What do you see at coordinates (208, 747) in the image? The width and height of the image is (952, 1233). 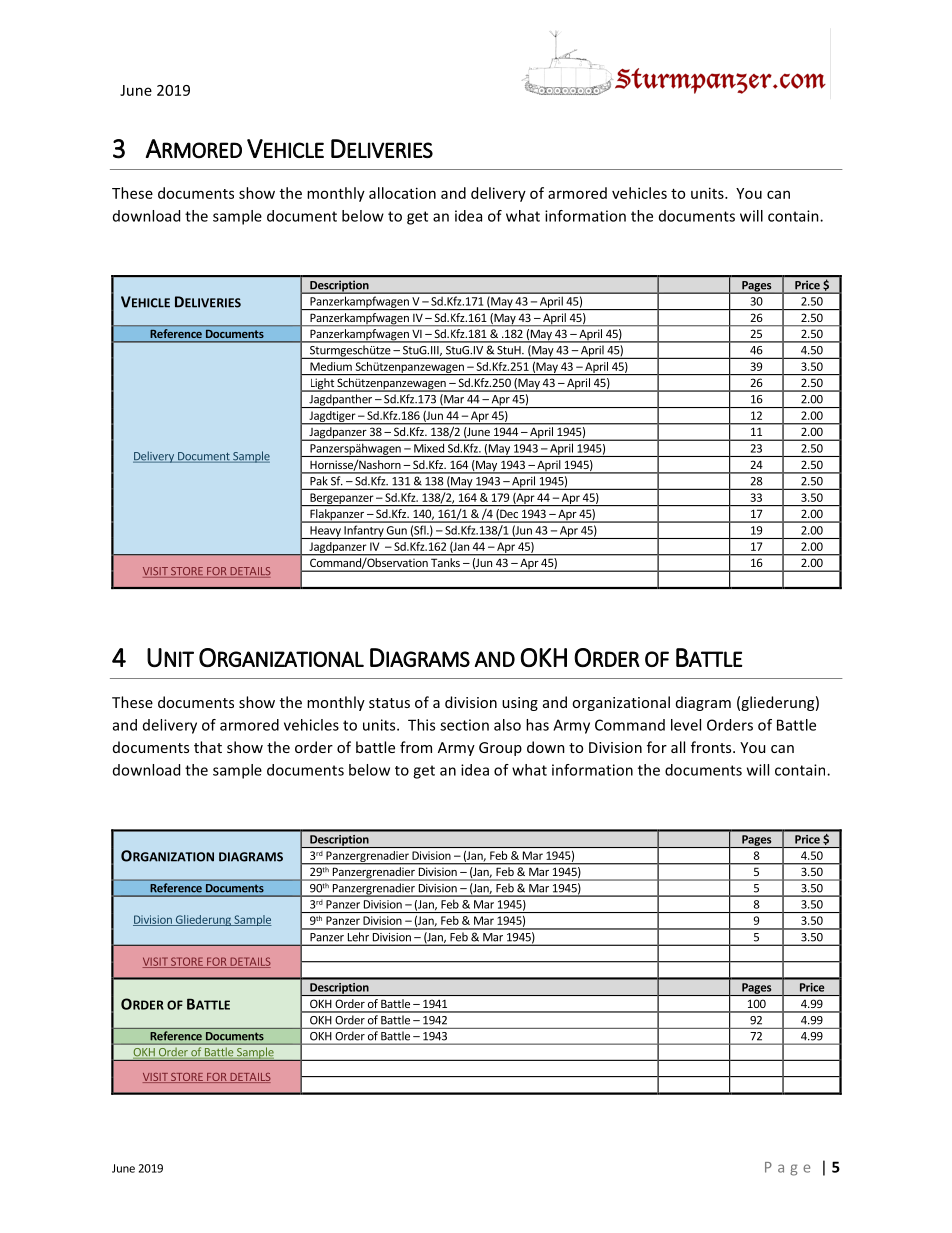 I see `that` at bounding box center [208, 747].
